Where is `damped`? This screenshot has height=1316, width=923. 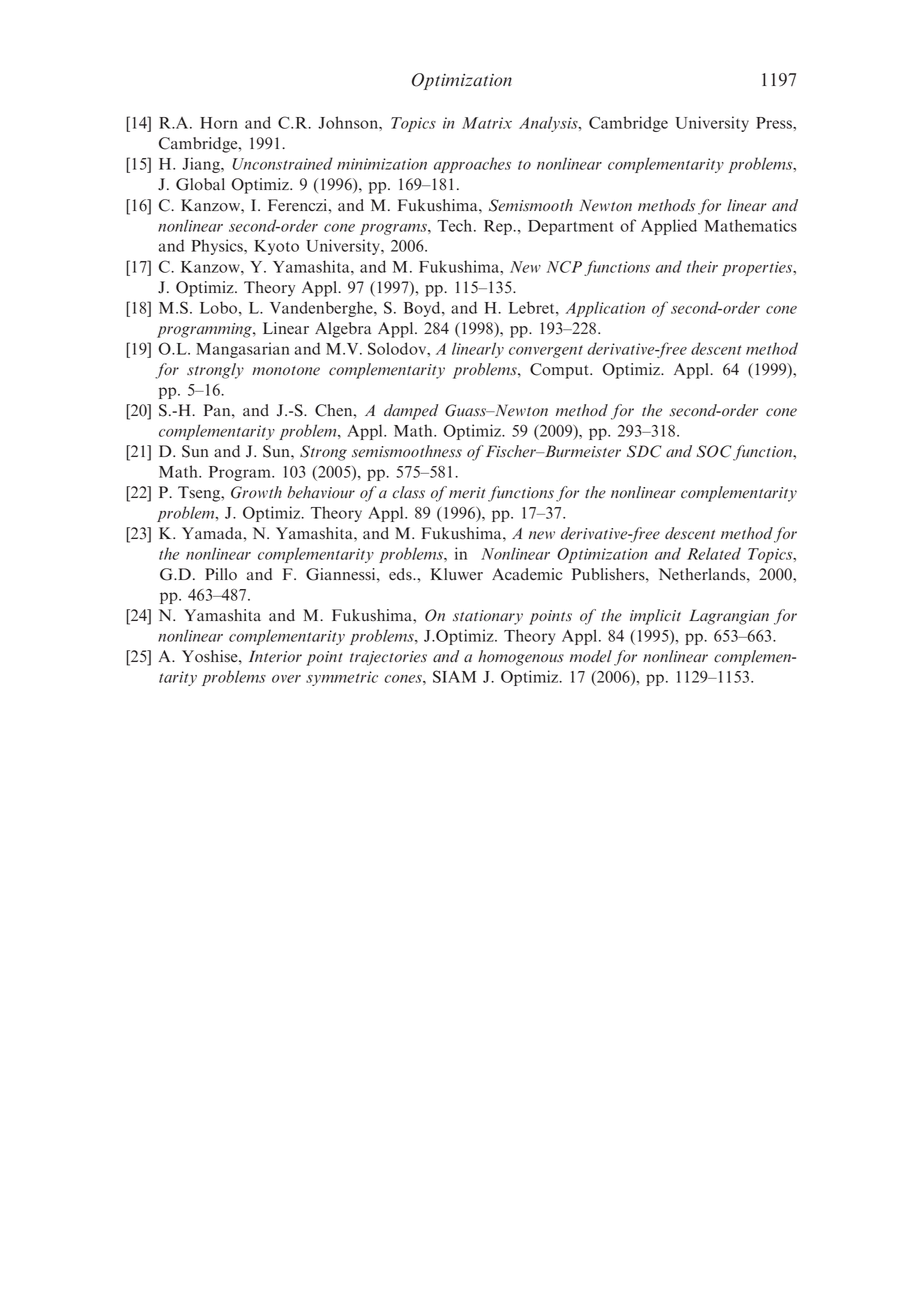 damped is located at coordinates (411, 412).
